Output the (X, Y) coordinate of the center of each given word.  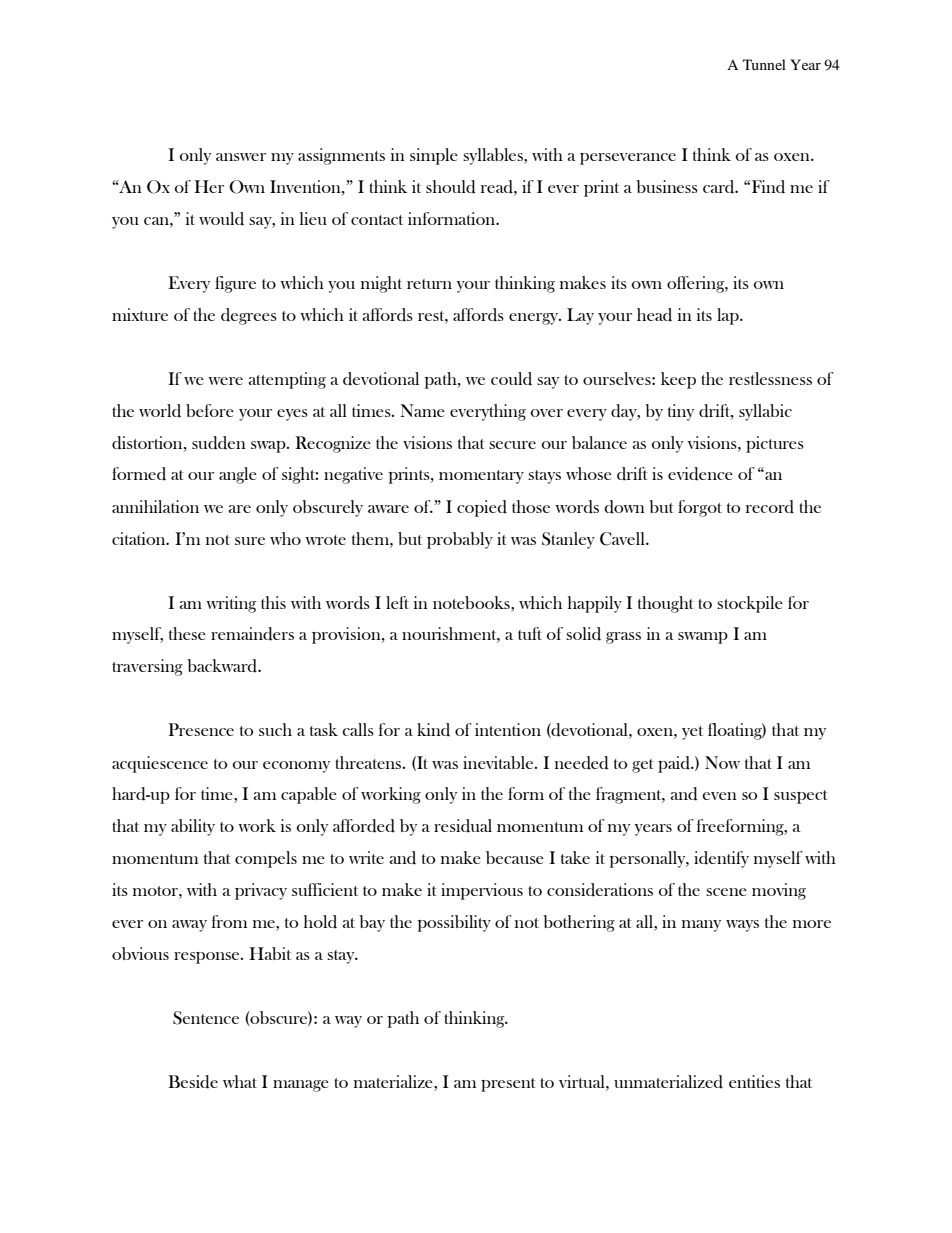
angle (238, 475)
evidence (700, 474)
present (508, 1085)
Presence (201, 729)
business (667, 186)
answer (241, 157)
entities (754, 1081)
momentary (481, 477)
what (240, 1081)
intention (508, 729)
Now (722, 762)
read (498, 187)
